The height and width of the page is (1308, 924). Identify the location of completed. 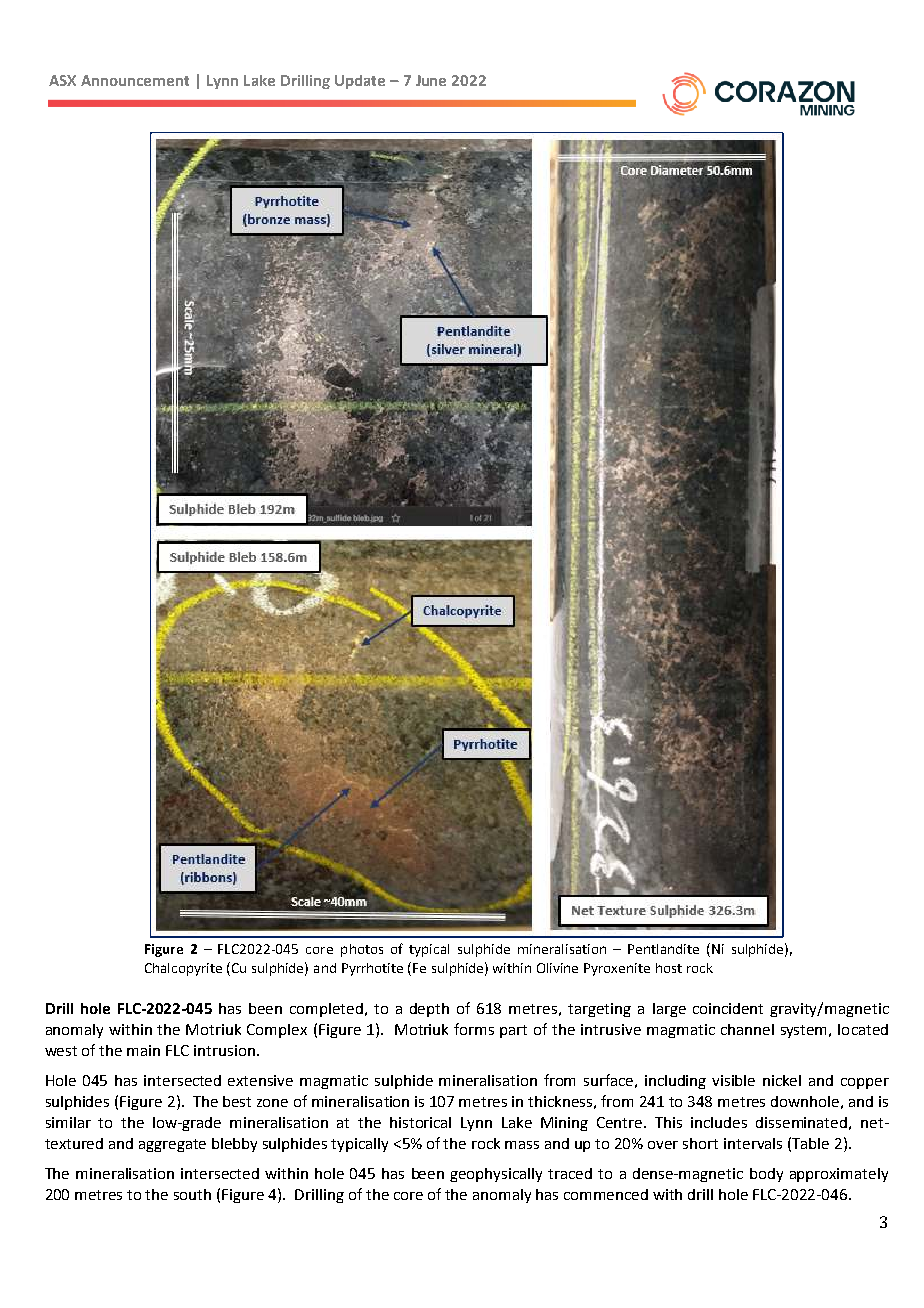
(328, 1010).
